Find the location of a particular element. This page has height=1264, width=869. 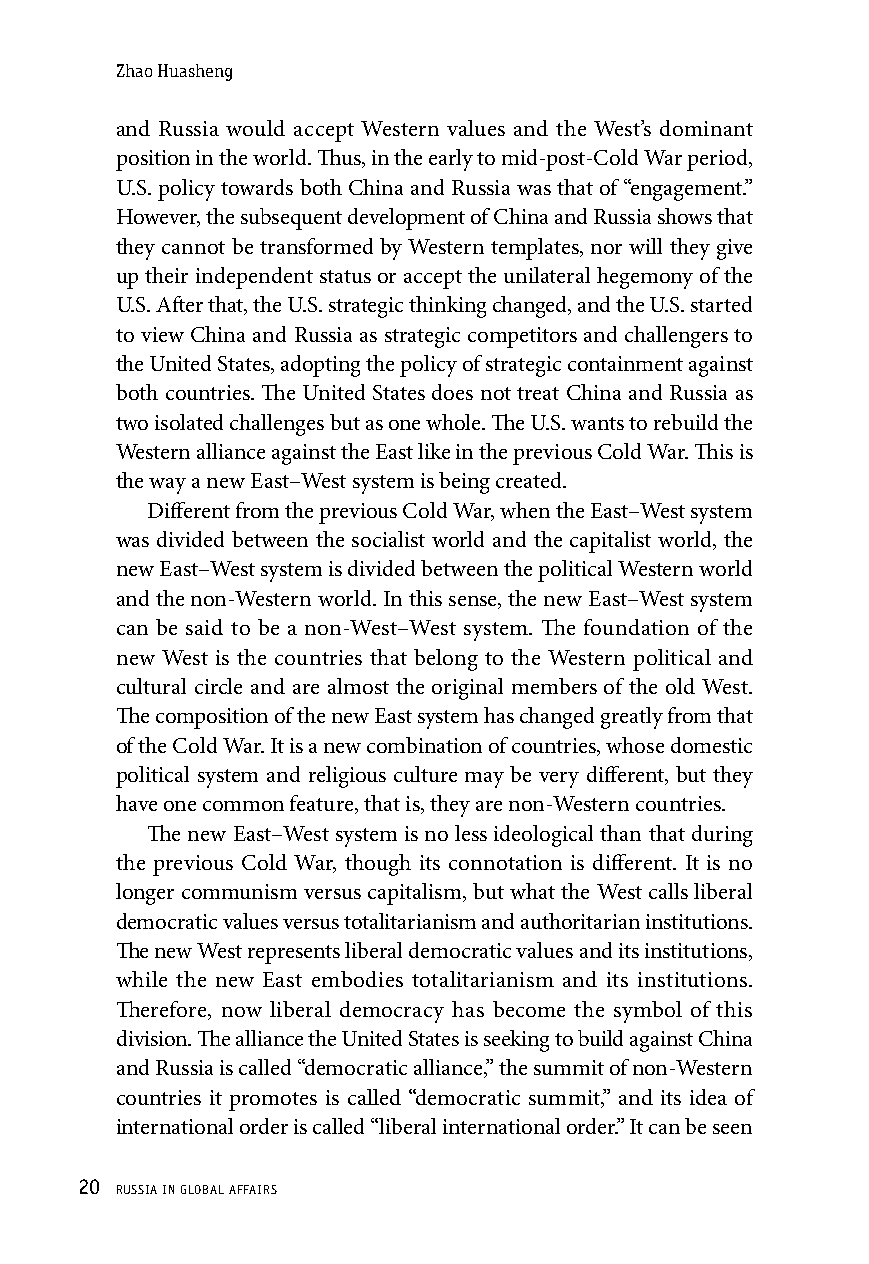

capitalism is located at coordinates (416, 894).
